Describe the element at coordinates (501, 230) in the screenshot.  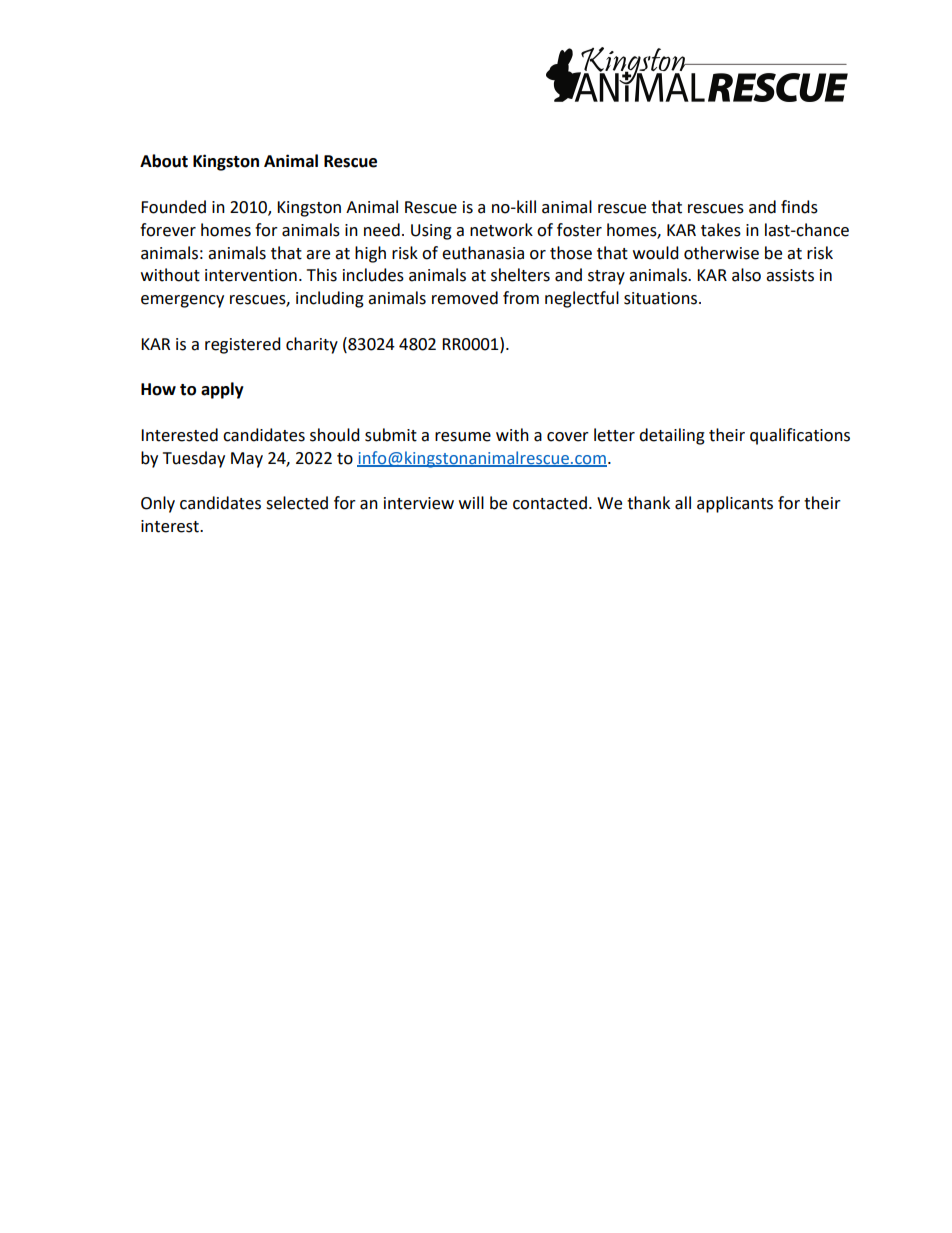
I see `network` at that location.
